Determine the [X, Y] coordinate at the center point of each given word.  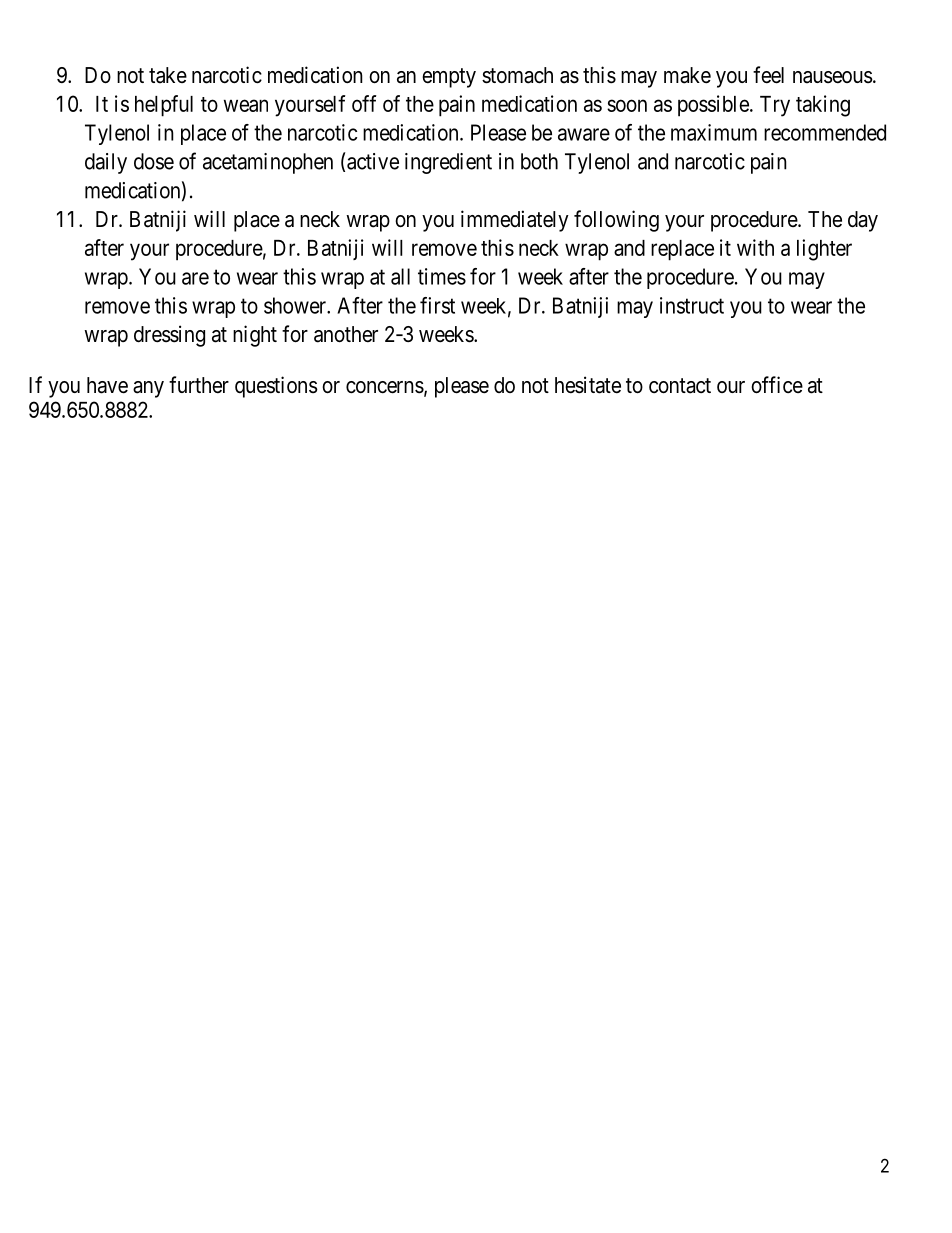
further [199, 385]
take [168, 75]
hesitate [588, 385]
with [755, 247]
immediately [515, 221]
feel [768, 75]
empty [449, 78]
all [400, 276]
